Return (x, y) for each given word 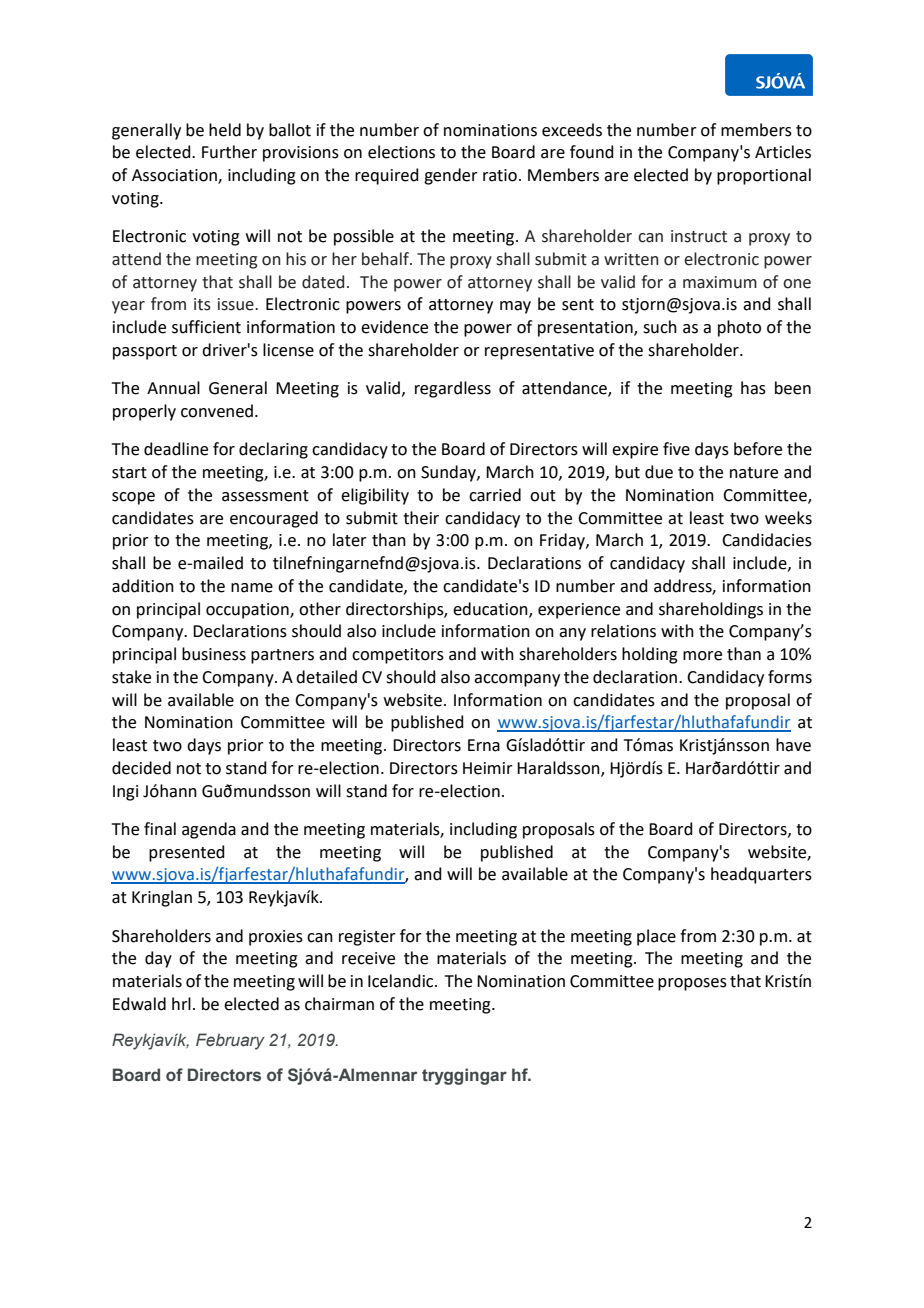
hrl (181, 1003)
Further (229, 152)
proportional (764, 176)
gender (451, 176)
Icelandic (402, 981)
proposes (692, 984)
